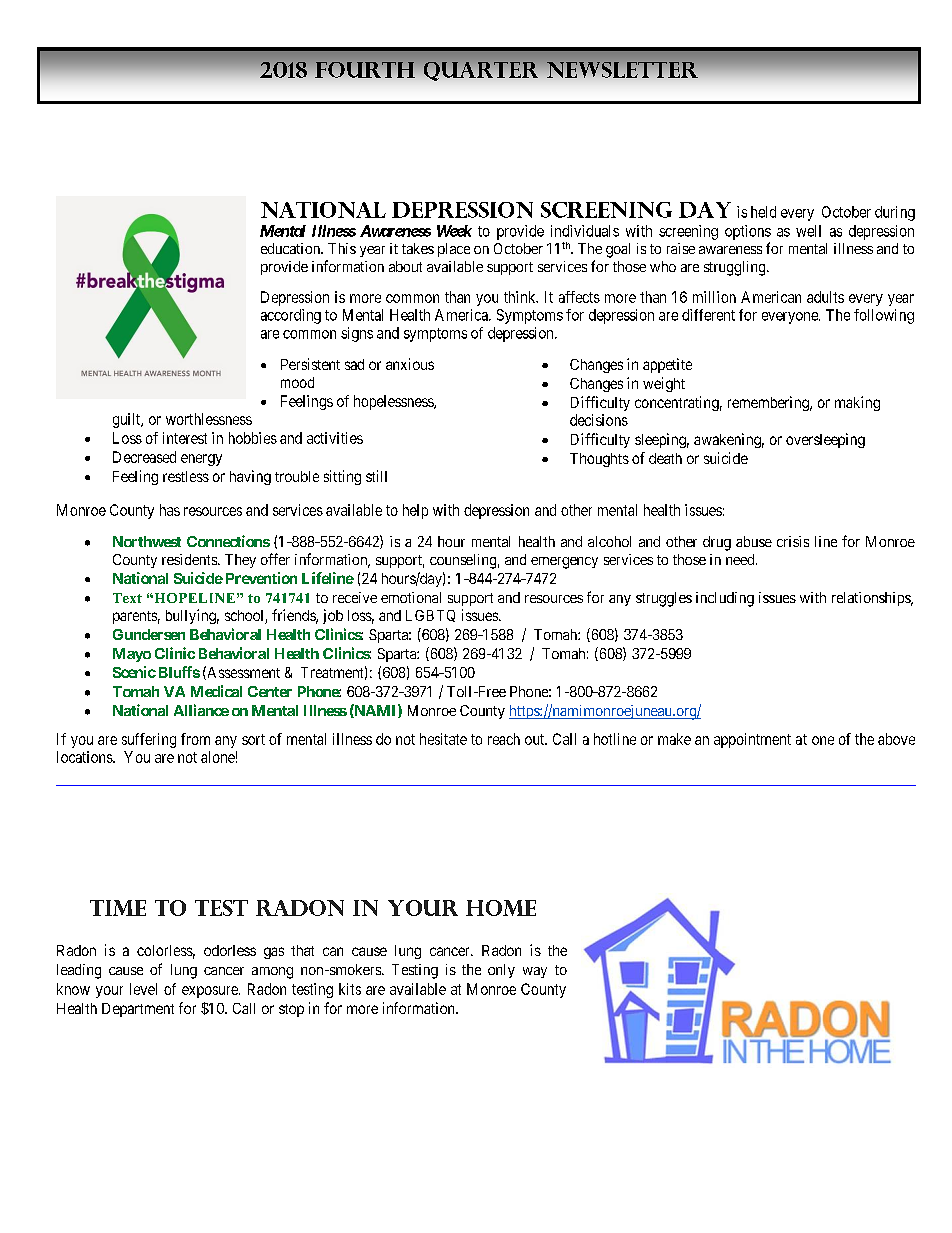 The width and height of the screenshot is (952, 1233). Describe the element at coordinates (752, 740) in the screenshot. I see `appointment` at that location.
